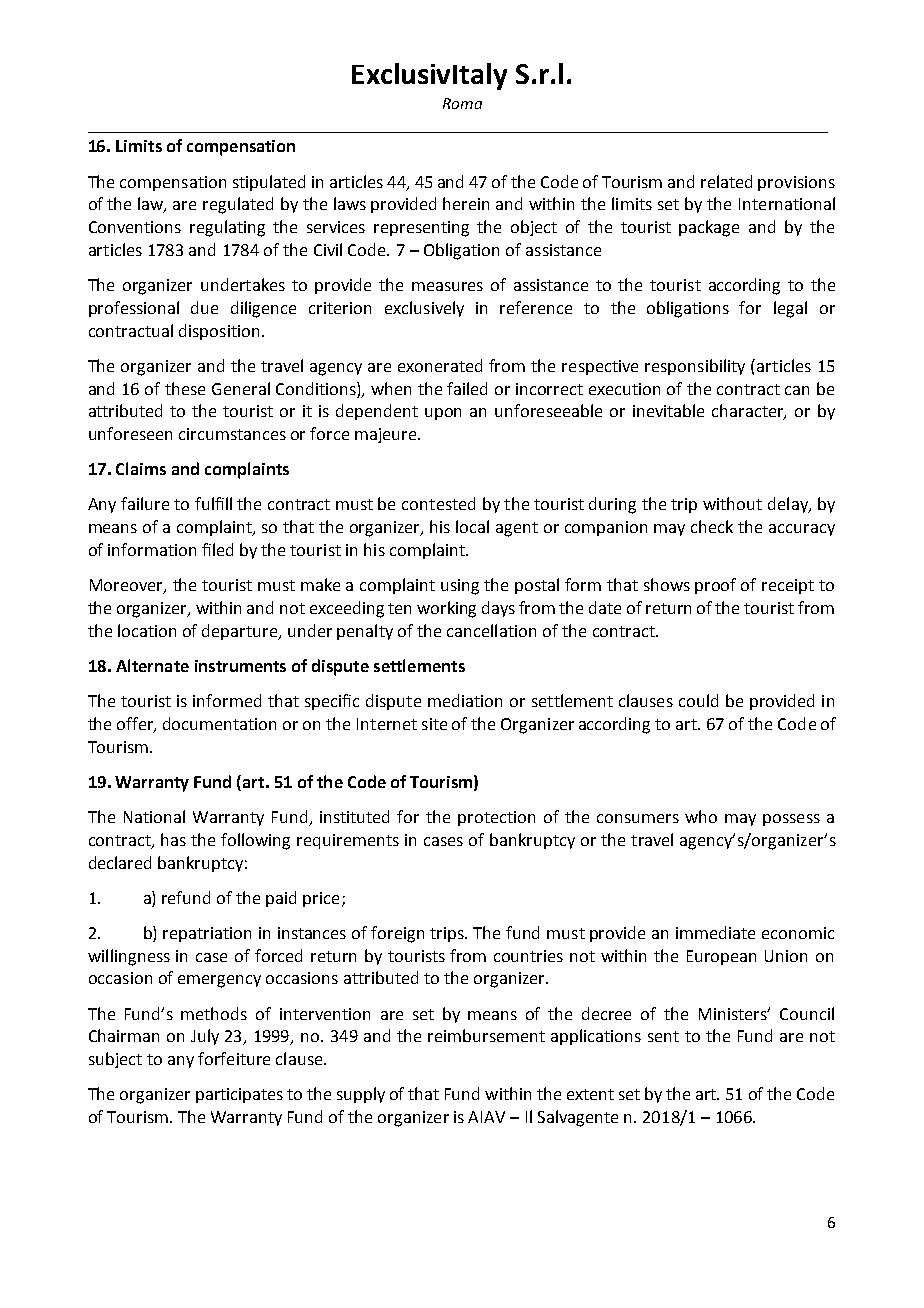 The image size is (924, 1308). Describe the element at coordinates (269, 183) in the screenshot. I see `stipulated` at that location.
